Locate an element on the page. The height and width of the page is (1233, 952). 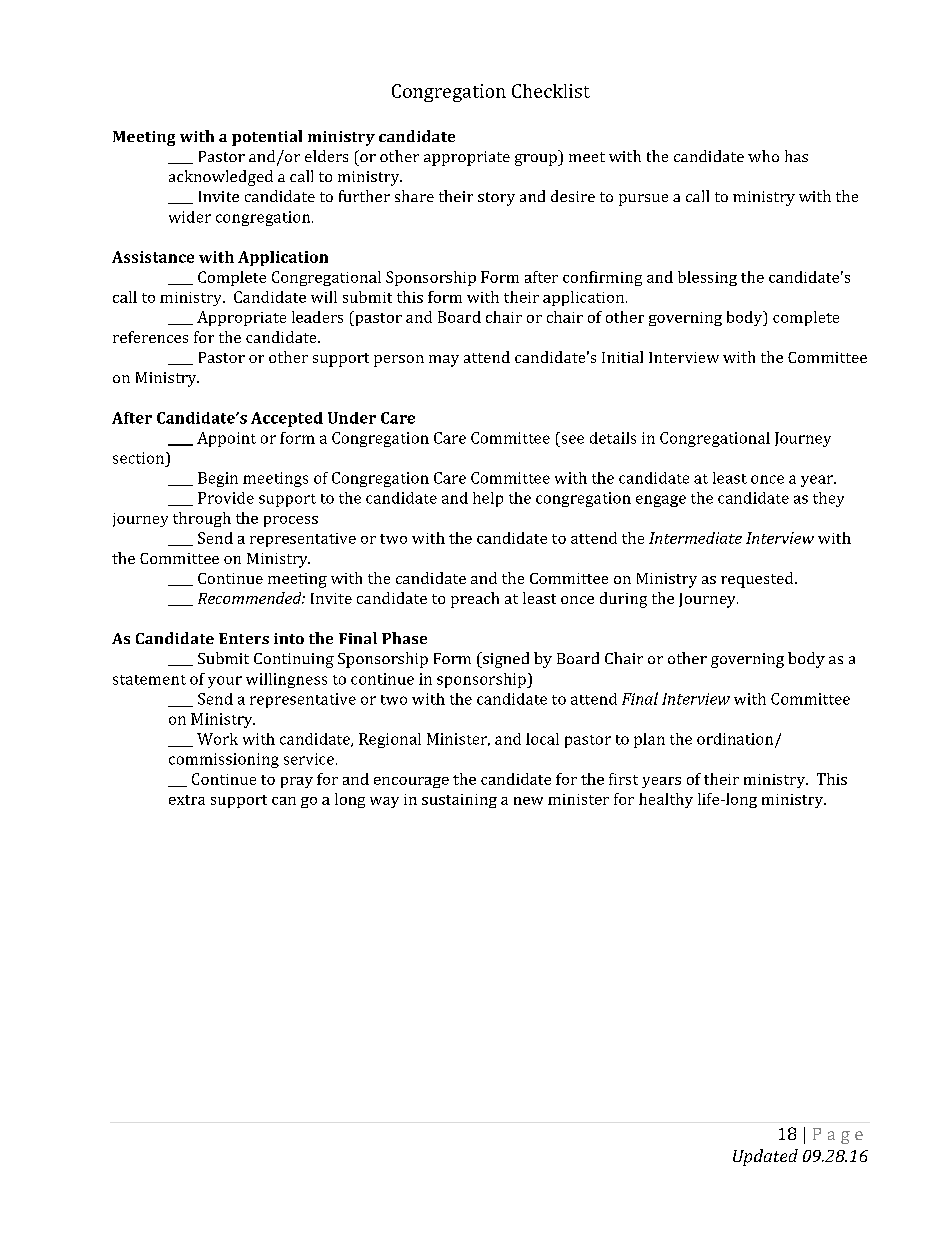
Intermediate is located at coordinates (695, 538).
